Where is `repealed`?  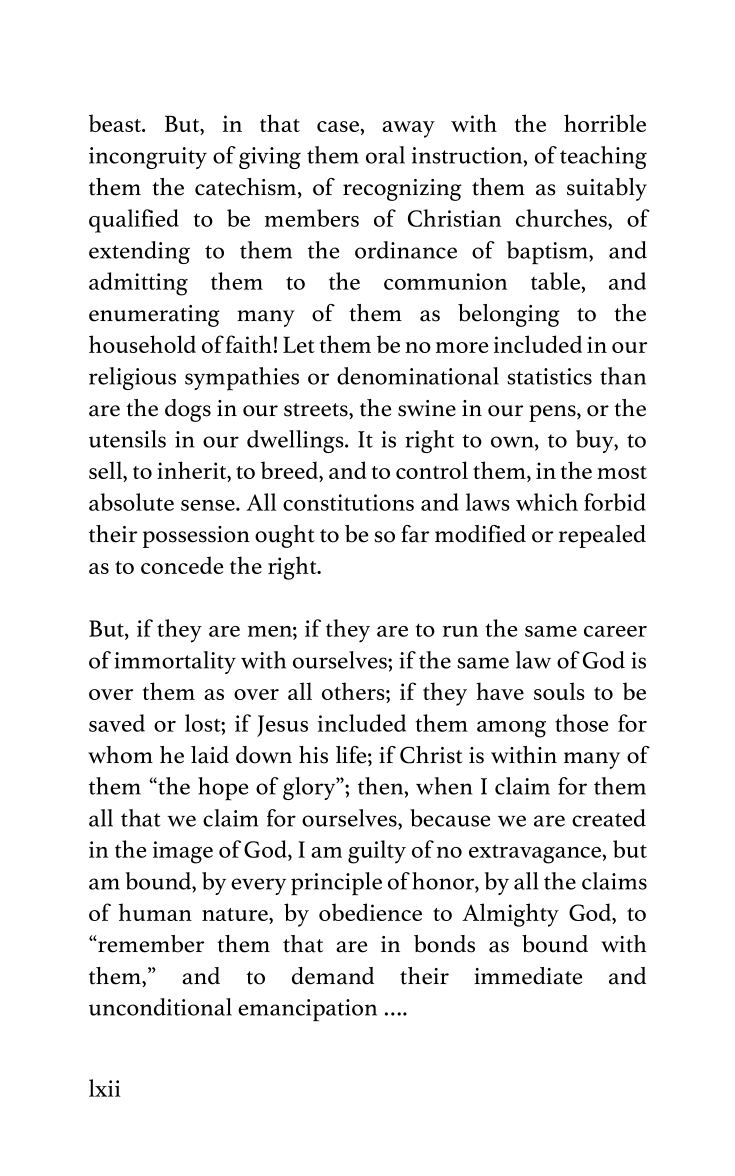
repealed is located at coordinates (602, 536).
